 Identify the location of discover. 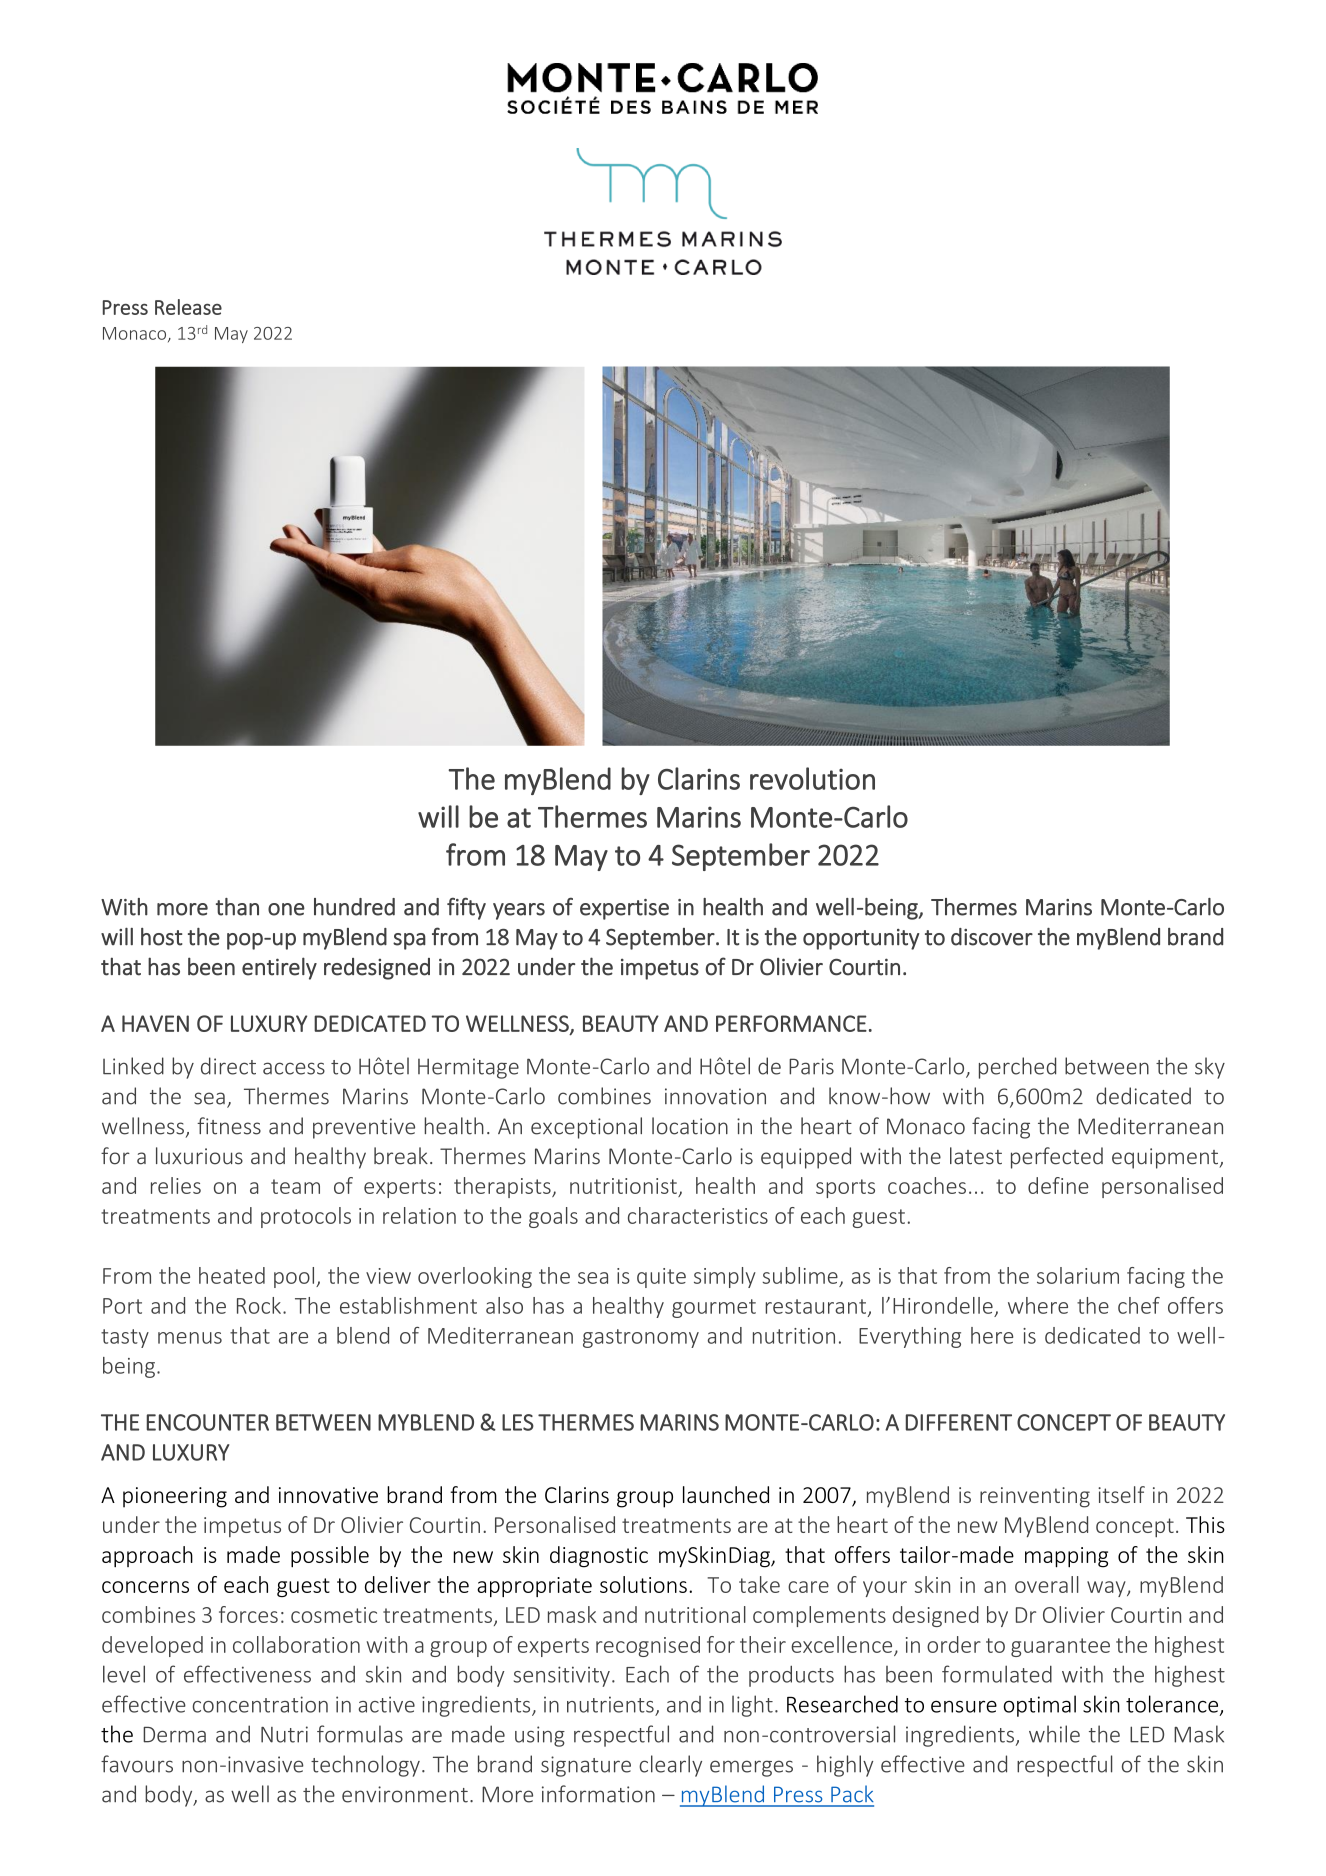
(992, 937).
